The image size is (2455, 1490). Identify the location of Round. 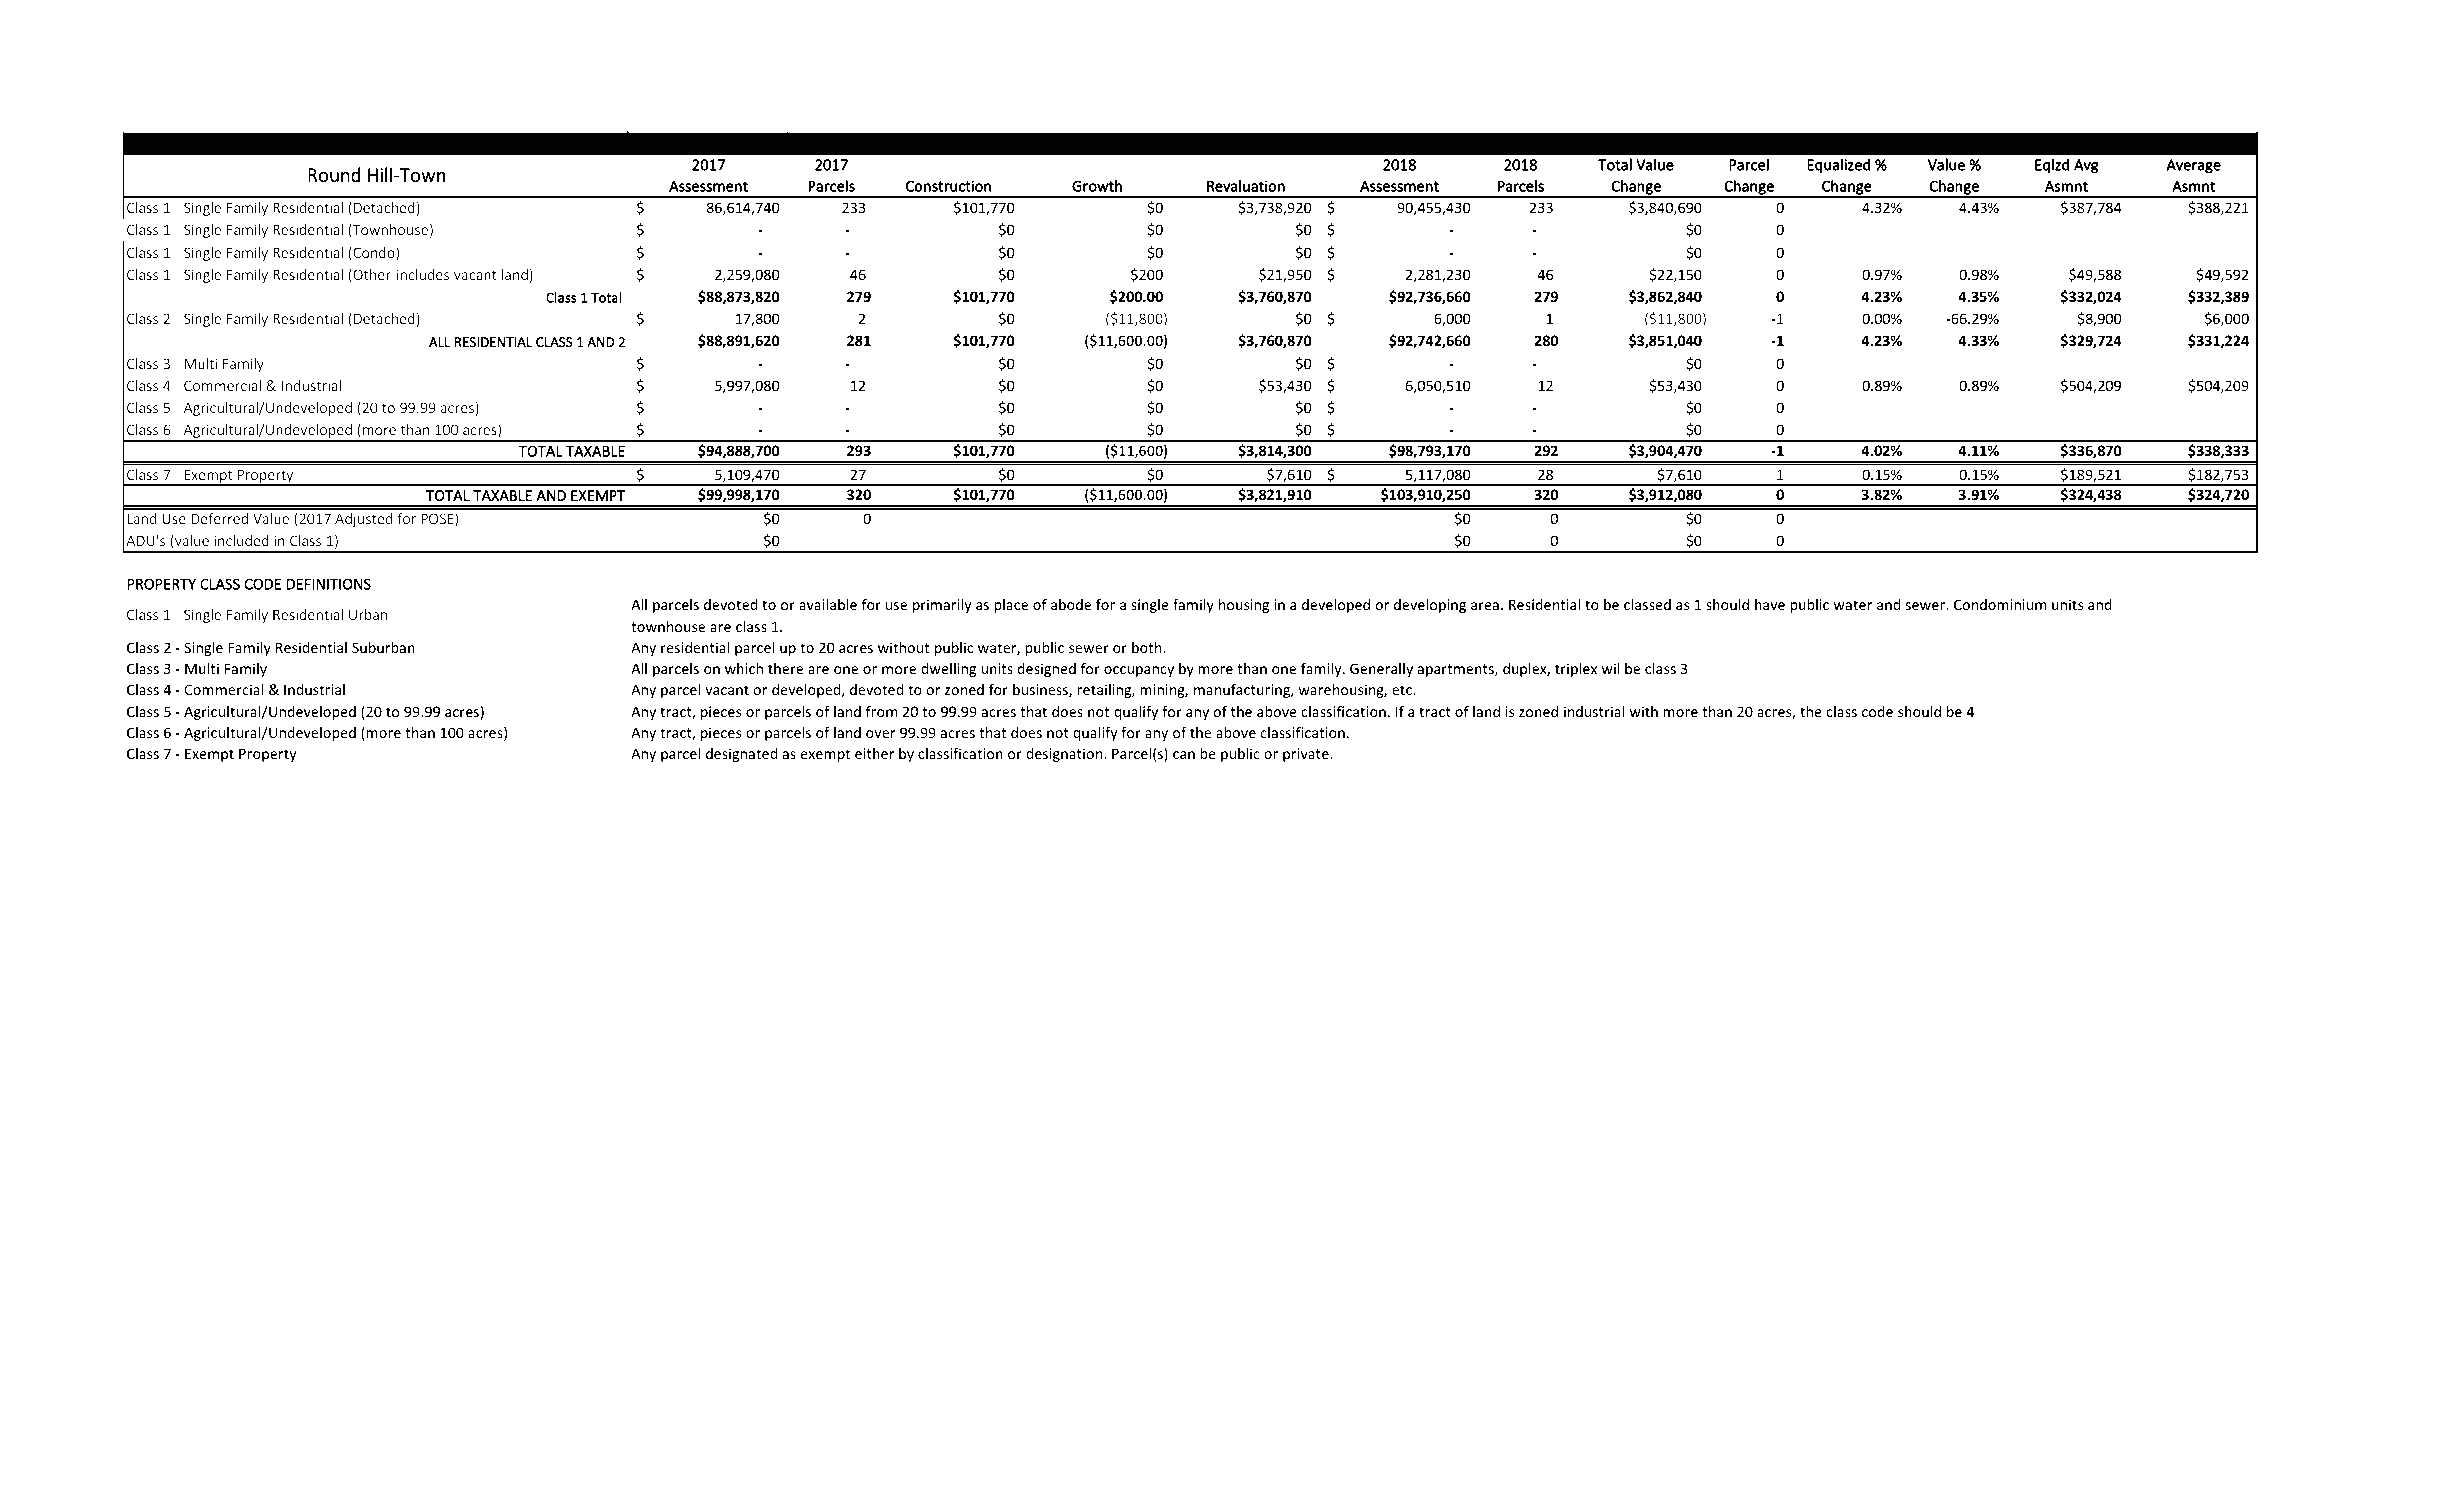
(334, 174).
